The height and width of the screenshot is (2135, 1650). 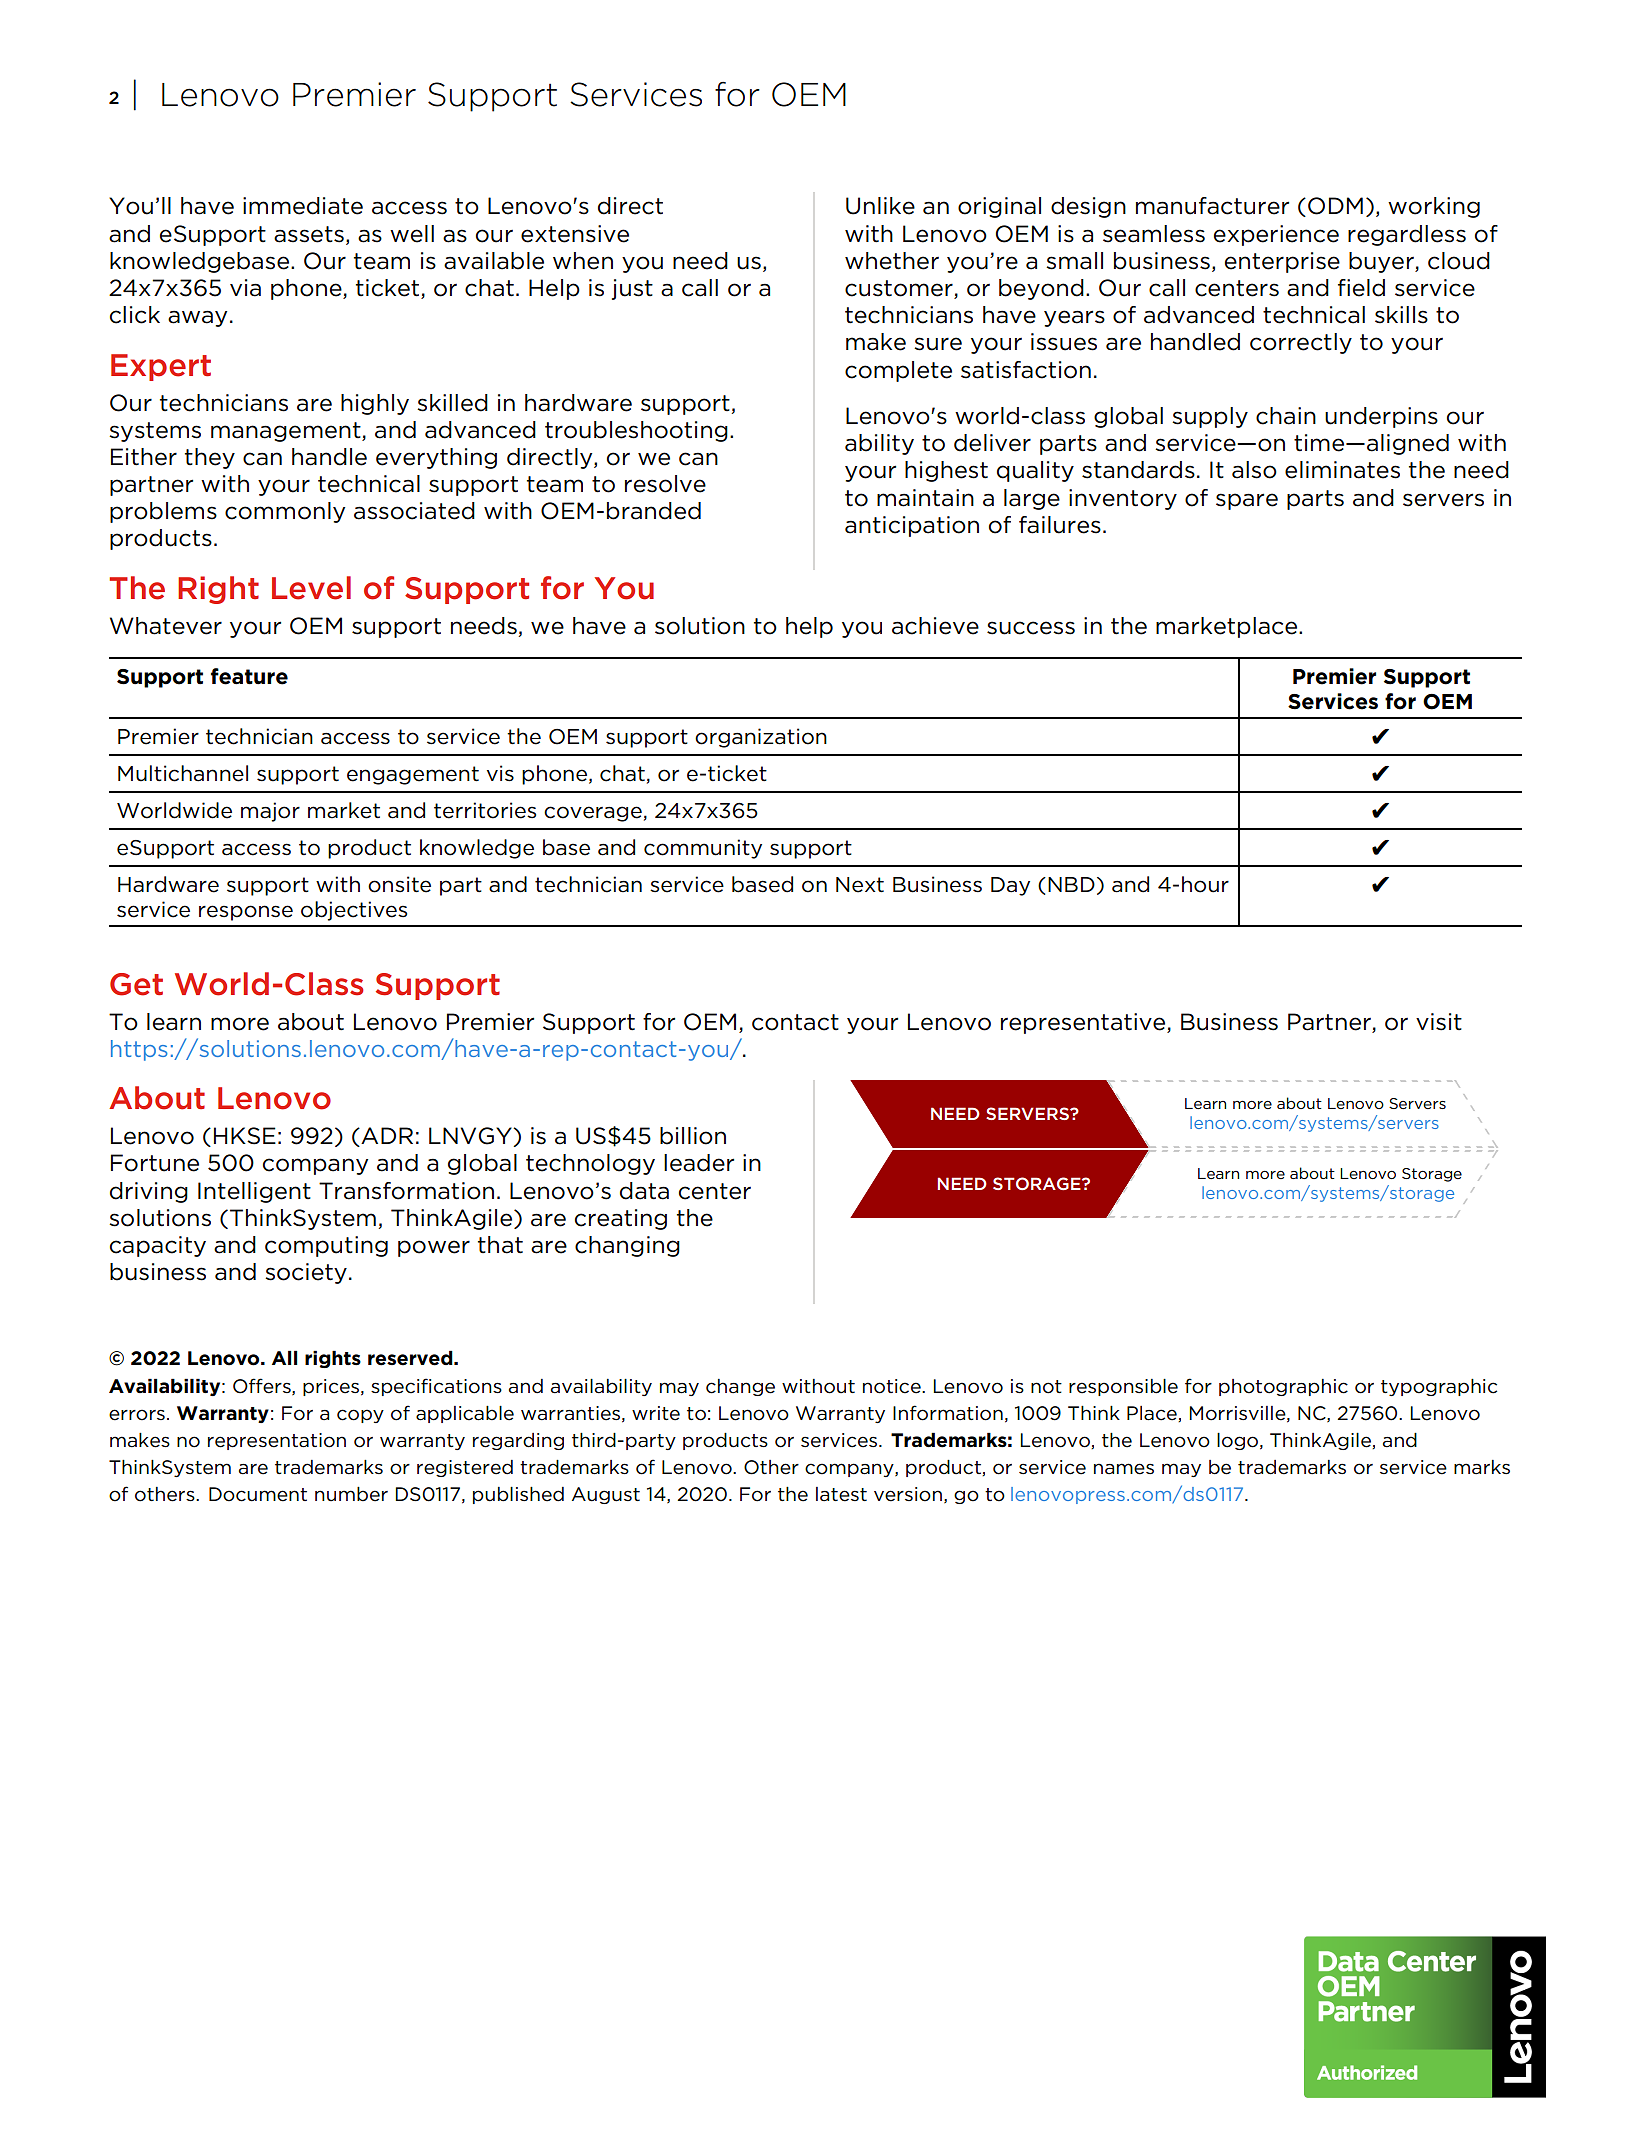 I want to click on feature, so click(x=249, y=676).
